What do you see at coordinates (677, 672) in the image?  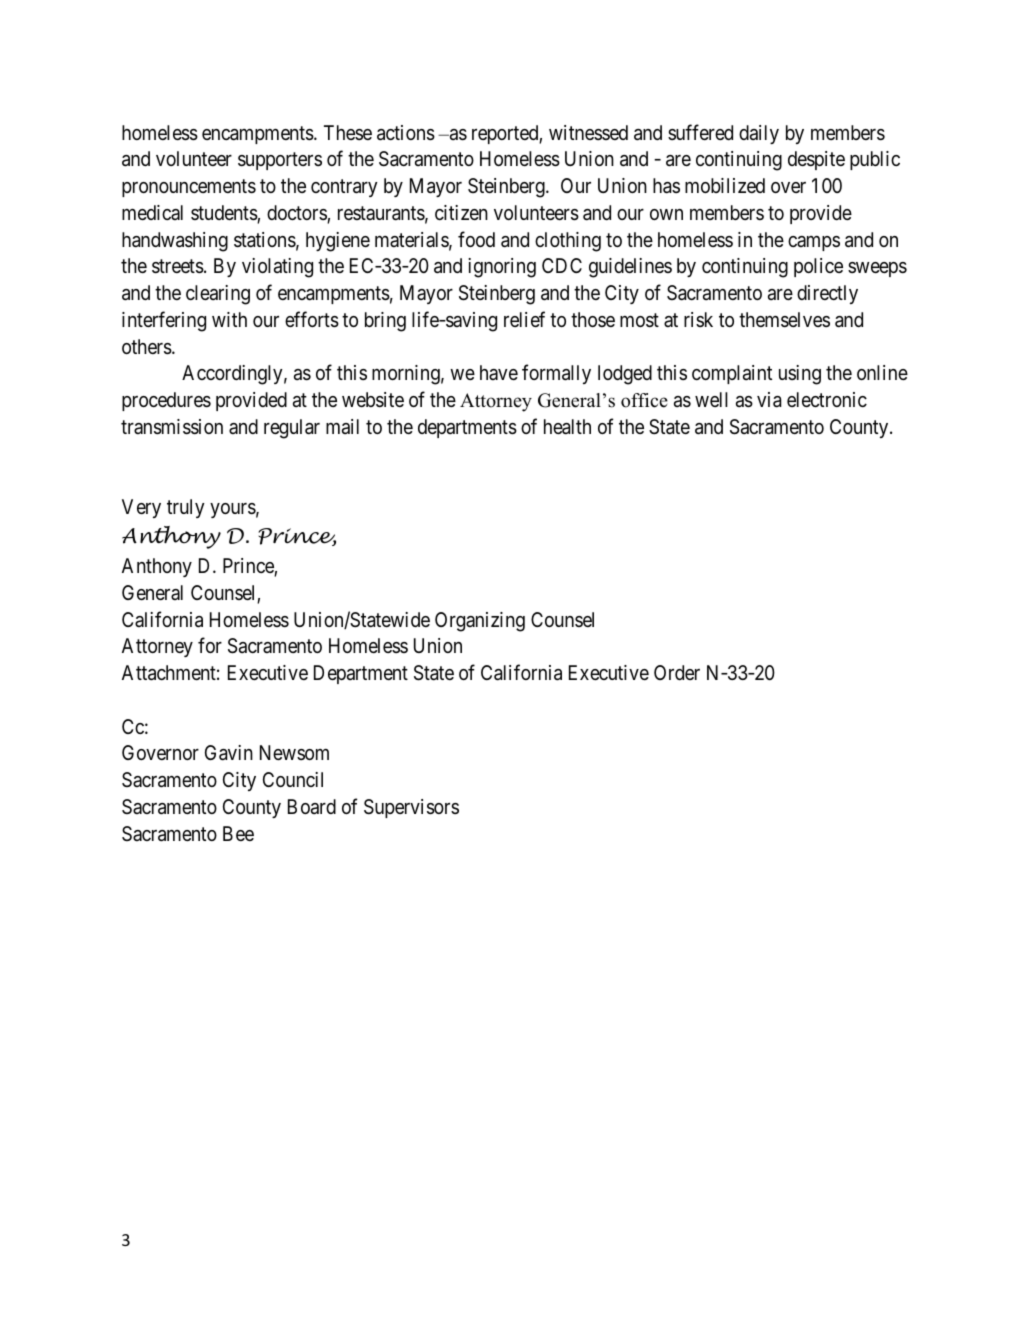 I see `Order` at bounding box center [677, 672].
